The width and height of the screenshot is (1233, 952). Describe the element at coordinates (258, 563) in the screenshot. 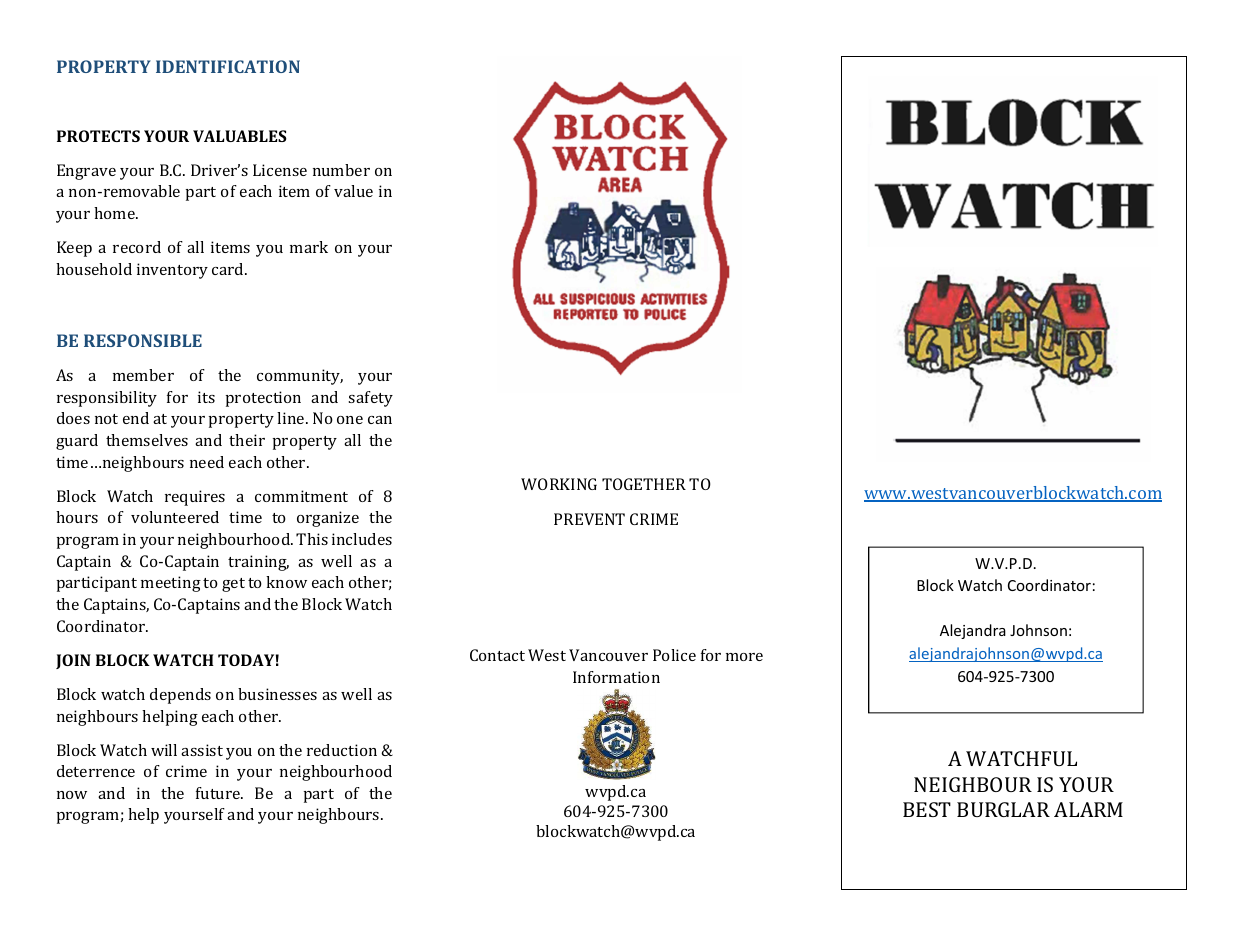

I see `training` at that location.
